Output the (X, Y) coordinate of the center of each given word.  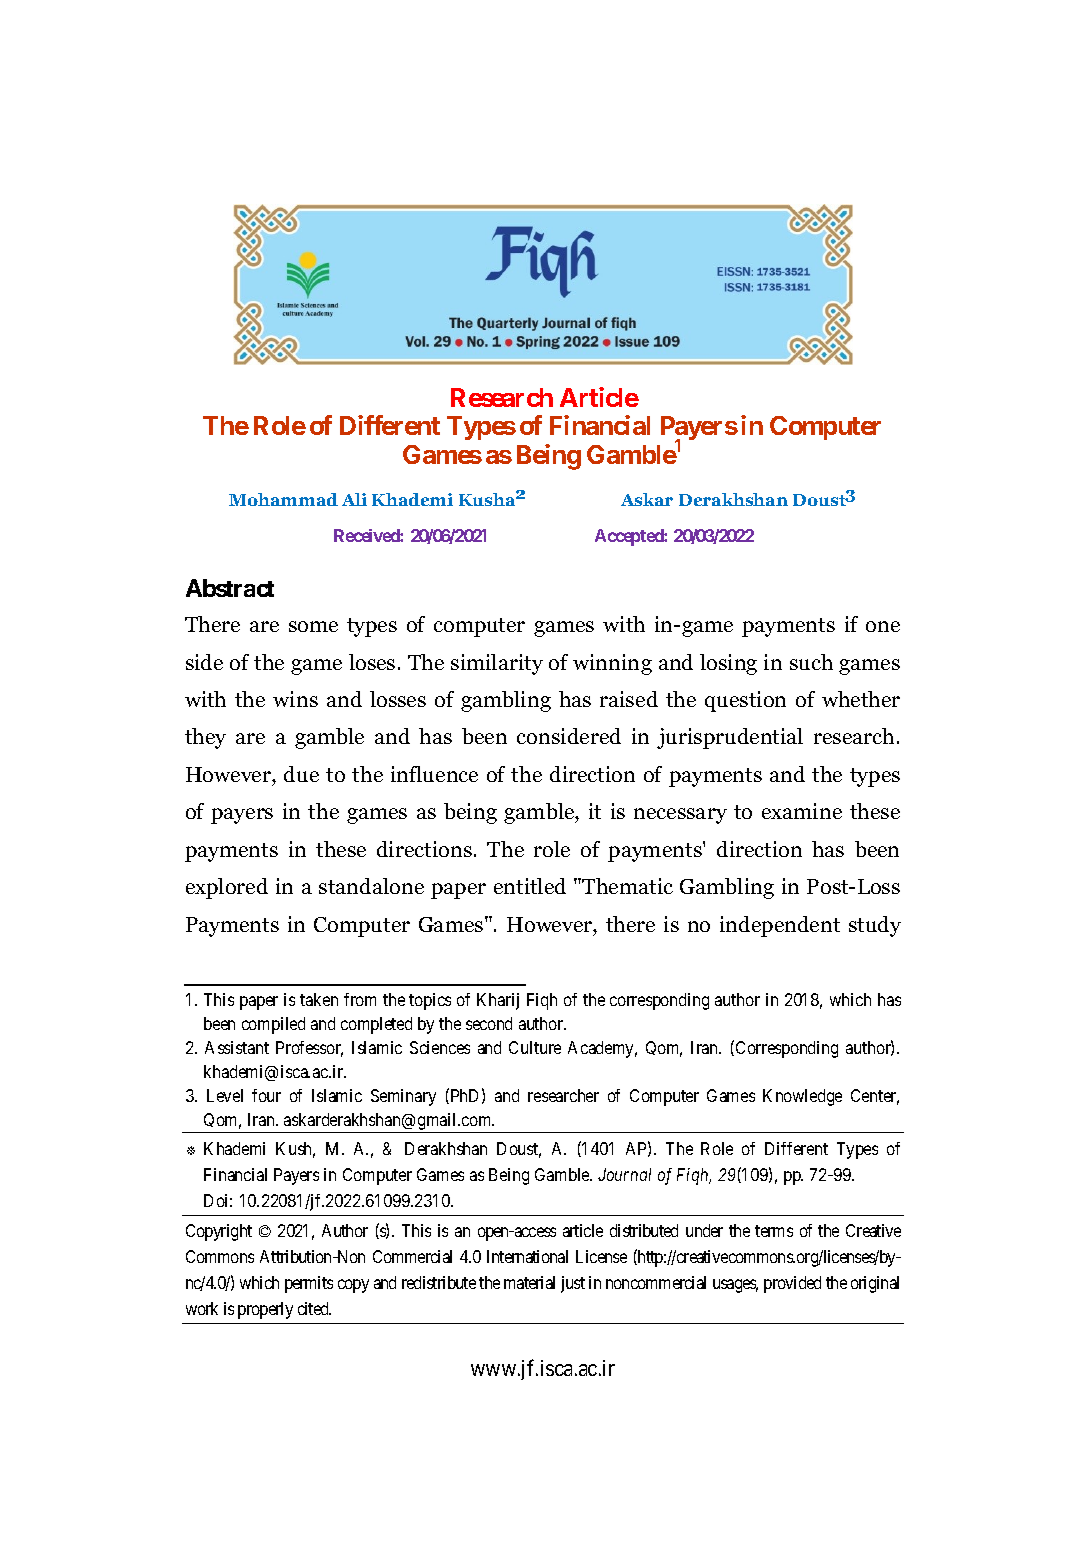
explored (227, 888)
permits (309, 1284)
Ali (354, 499)
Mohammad (283, 499)
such (811, 662)
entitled (530, 886)
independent (780, 926)
